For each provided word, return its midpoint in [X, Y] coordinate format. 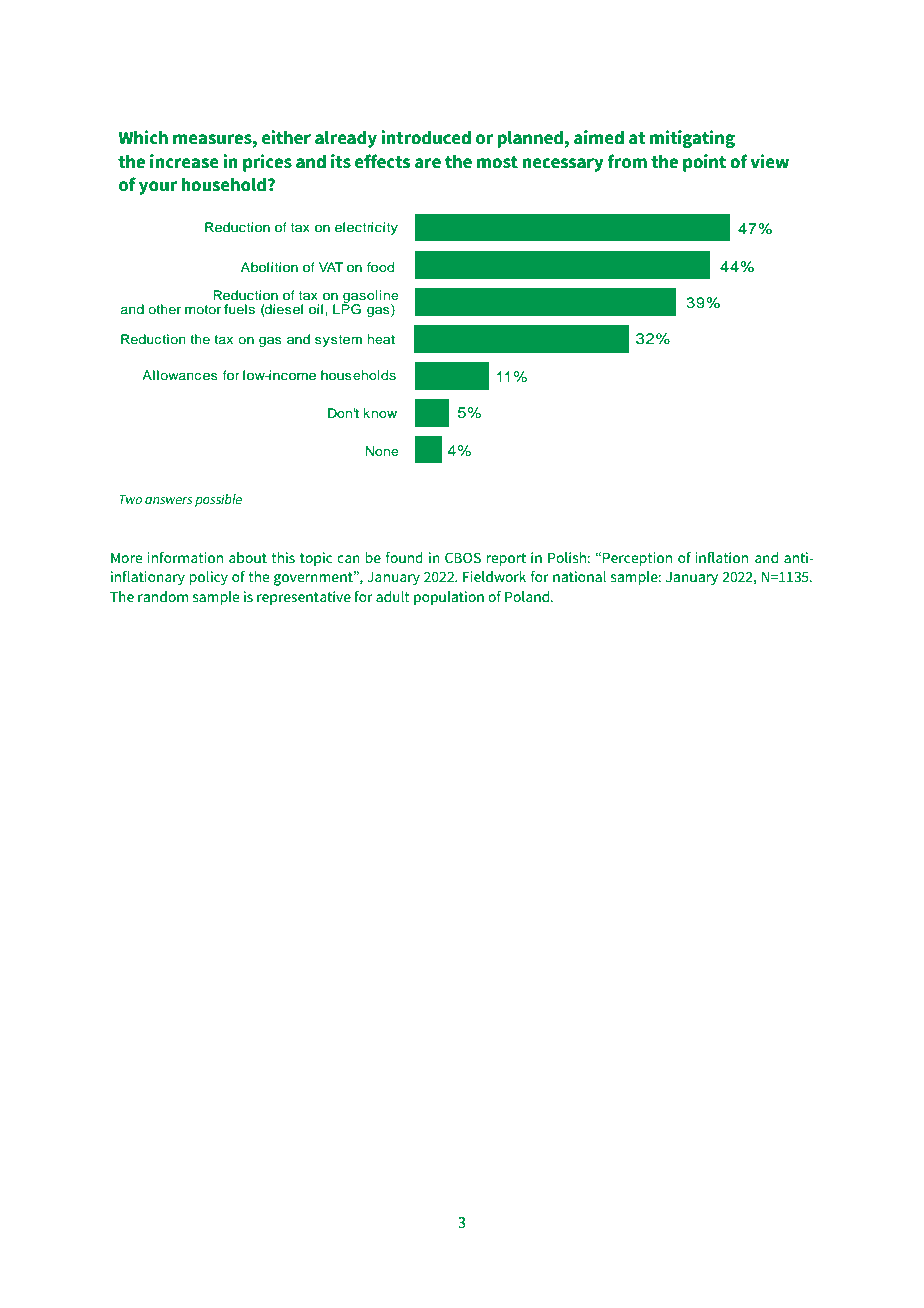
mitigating [692, 139]
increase [184, 161]
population [449, 598]
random [163, 596]
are [428, 163]
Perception [637, 559]
